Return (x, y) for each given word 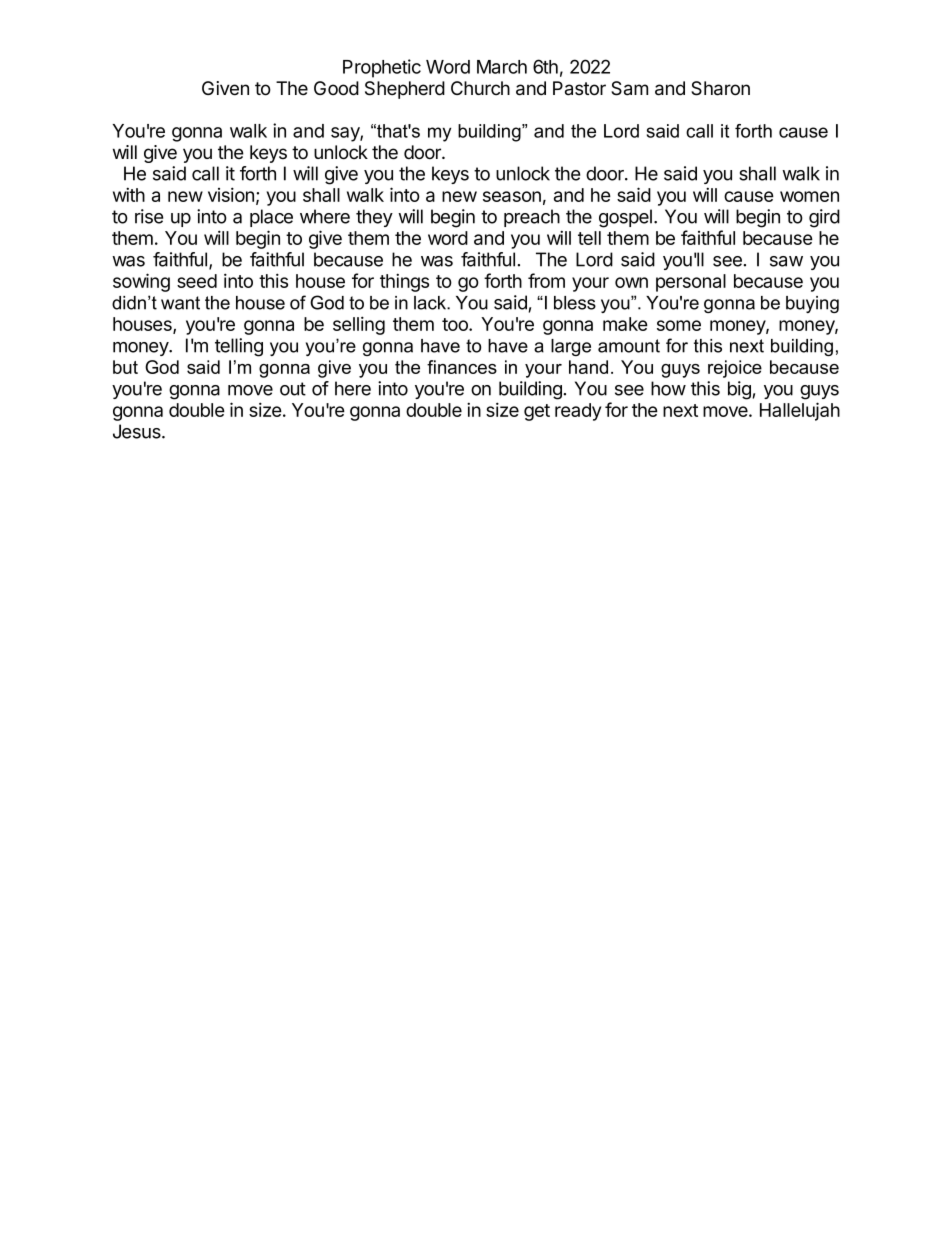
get (537, 412)
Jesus (138, 431)
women (809, 196)
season (512, 196)
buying (812, 304)
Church (480, 88)
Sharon (720, 88)
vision (231, 194)
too (456, 324)
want (180, 303)
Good (336, 88)
